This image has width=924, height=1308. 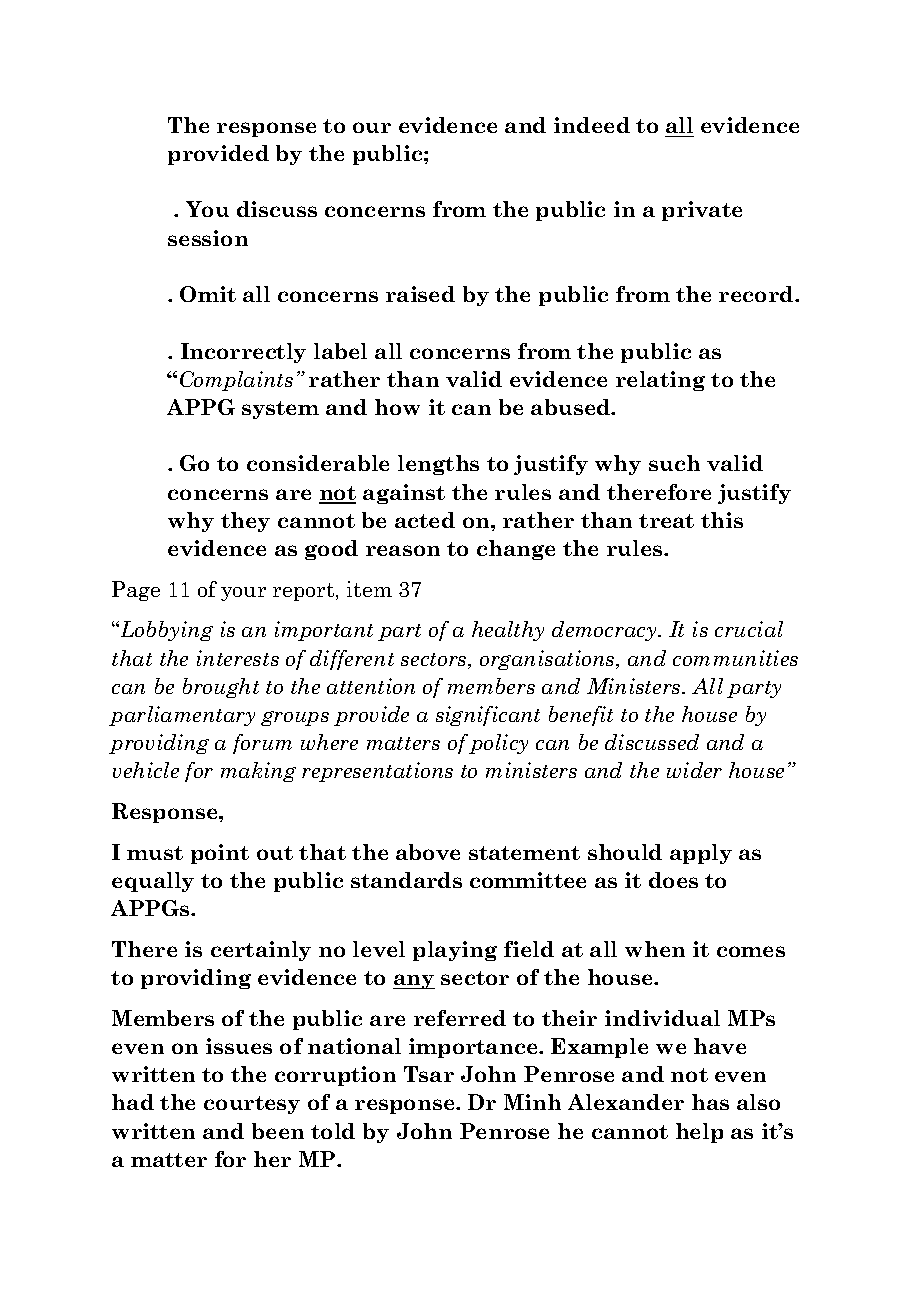 I want to click on relating, so click(x=660, y=381).
